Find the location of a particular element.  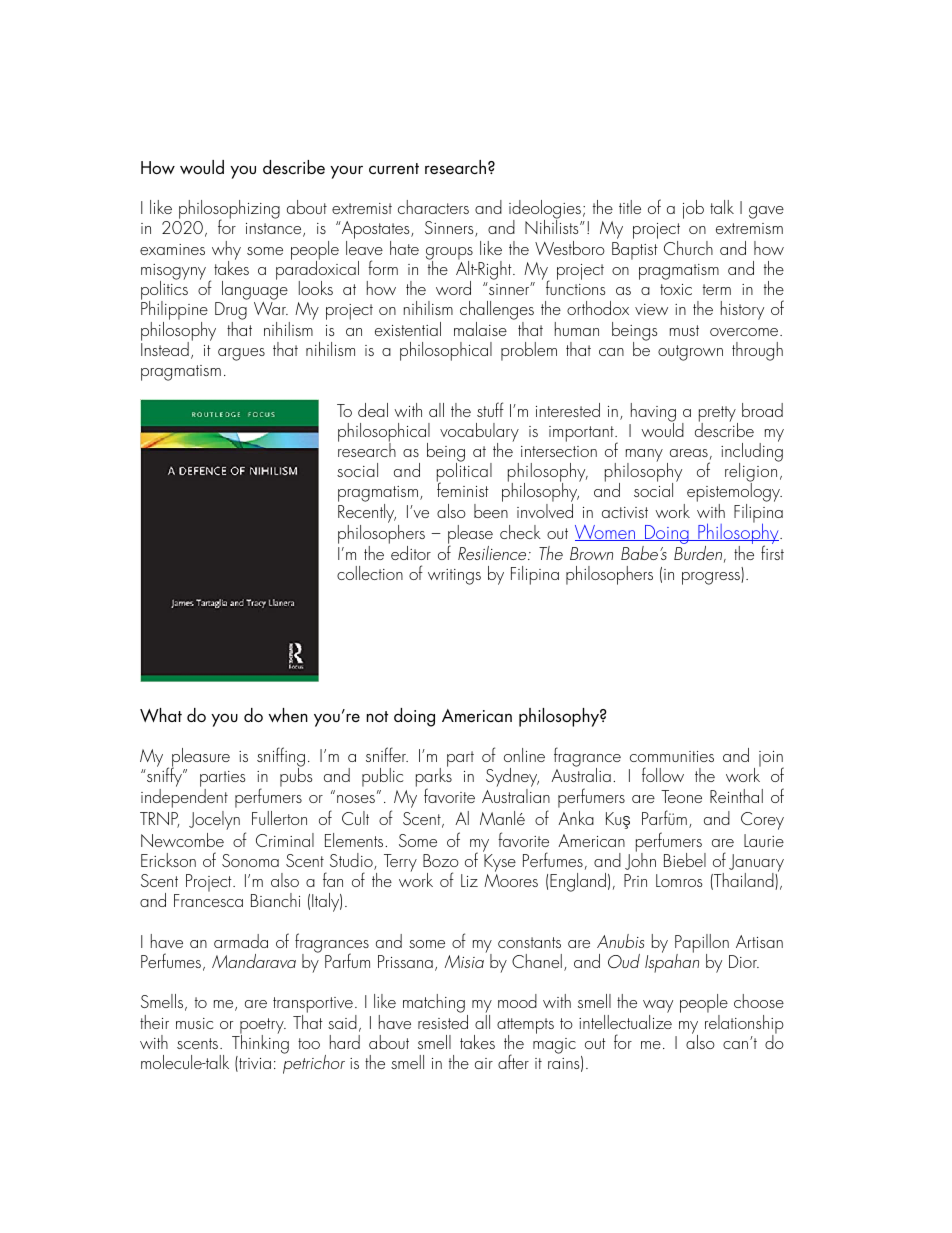

Bozo is located at coordinates (441, 860).
